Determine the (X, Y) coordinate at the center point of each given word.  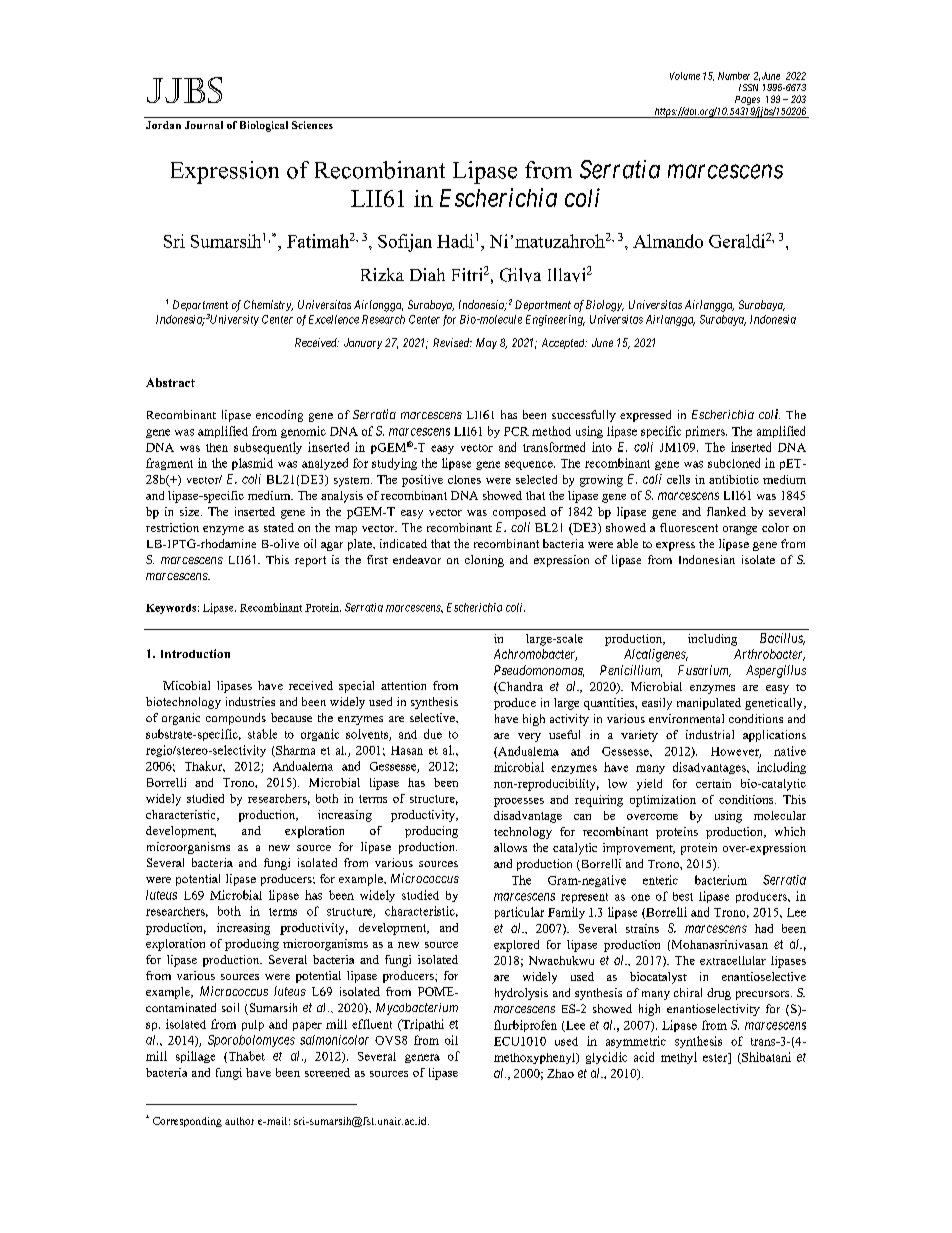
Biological (264, 126)
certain (713, 783)
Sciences (312, 125)
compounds (236, 719)
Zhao (560, 1073)
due (433, 734)
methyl (679, 1058)
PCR (516, 431)
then (217, 447)
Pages (747, 102)
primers (706, 432)
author (239, 1121)
